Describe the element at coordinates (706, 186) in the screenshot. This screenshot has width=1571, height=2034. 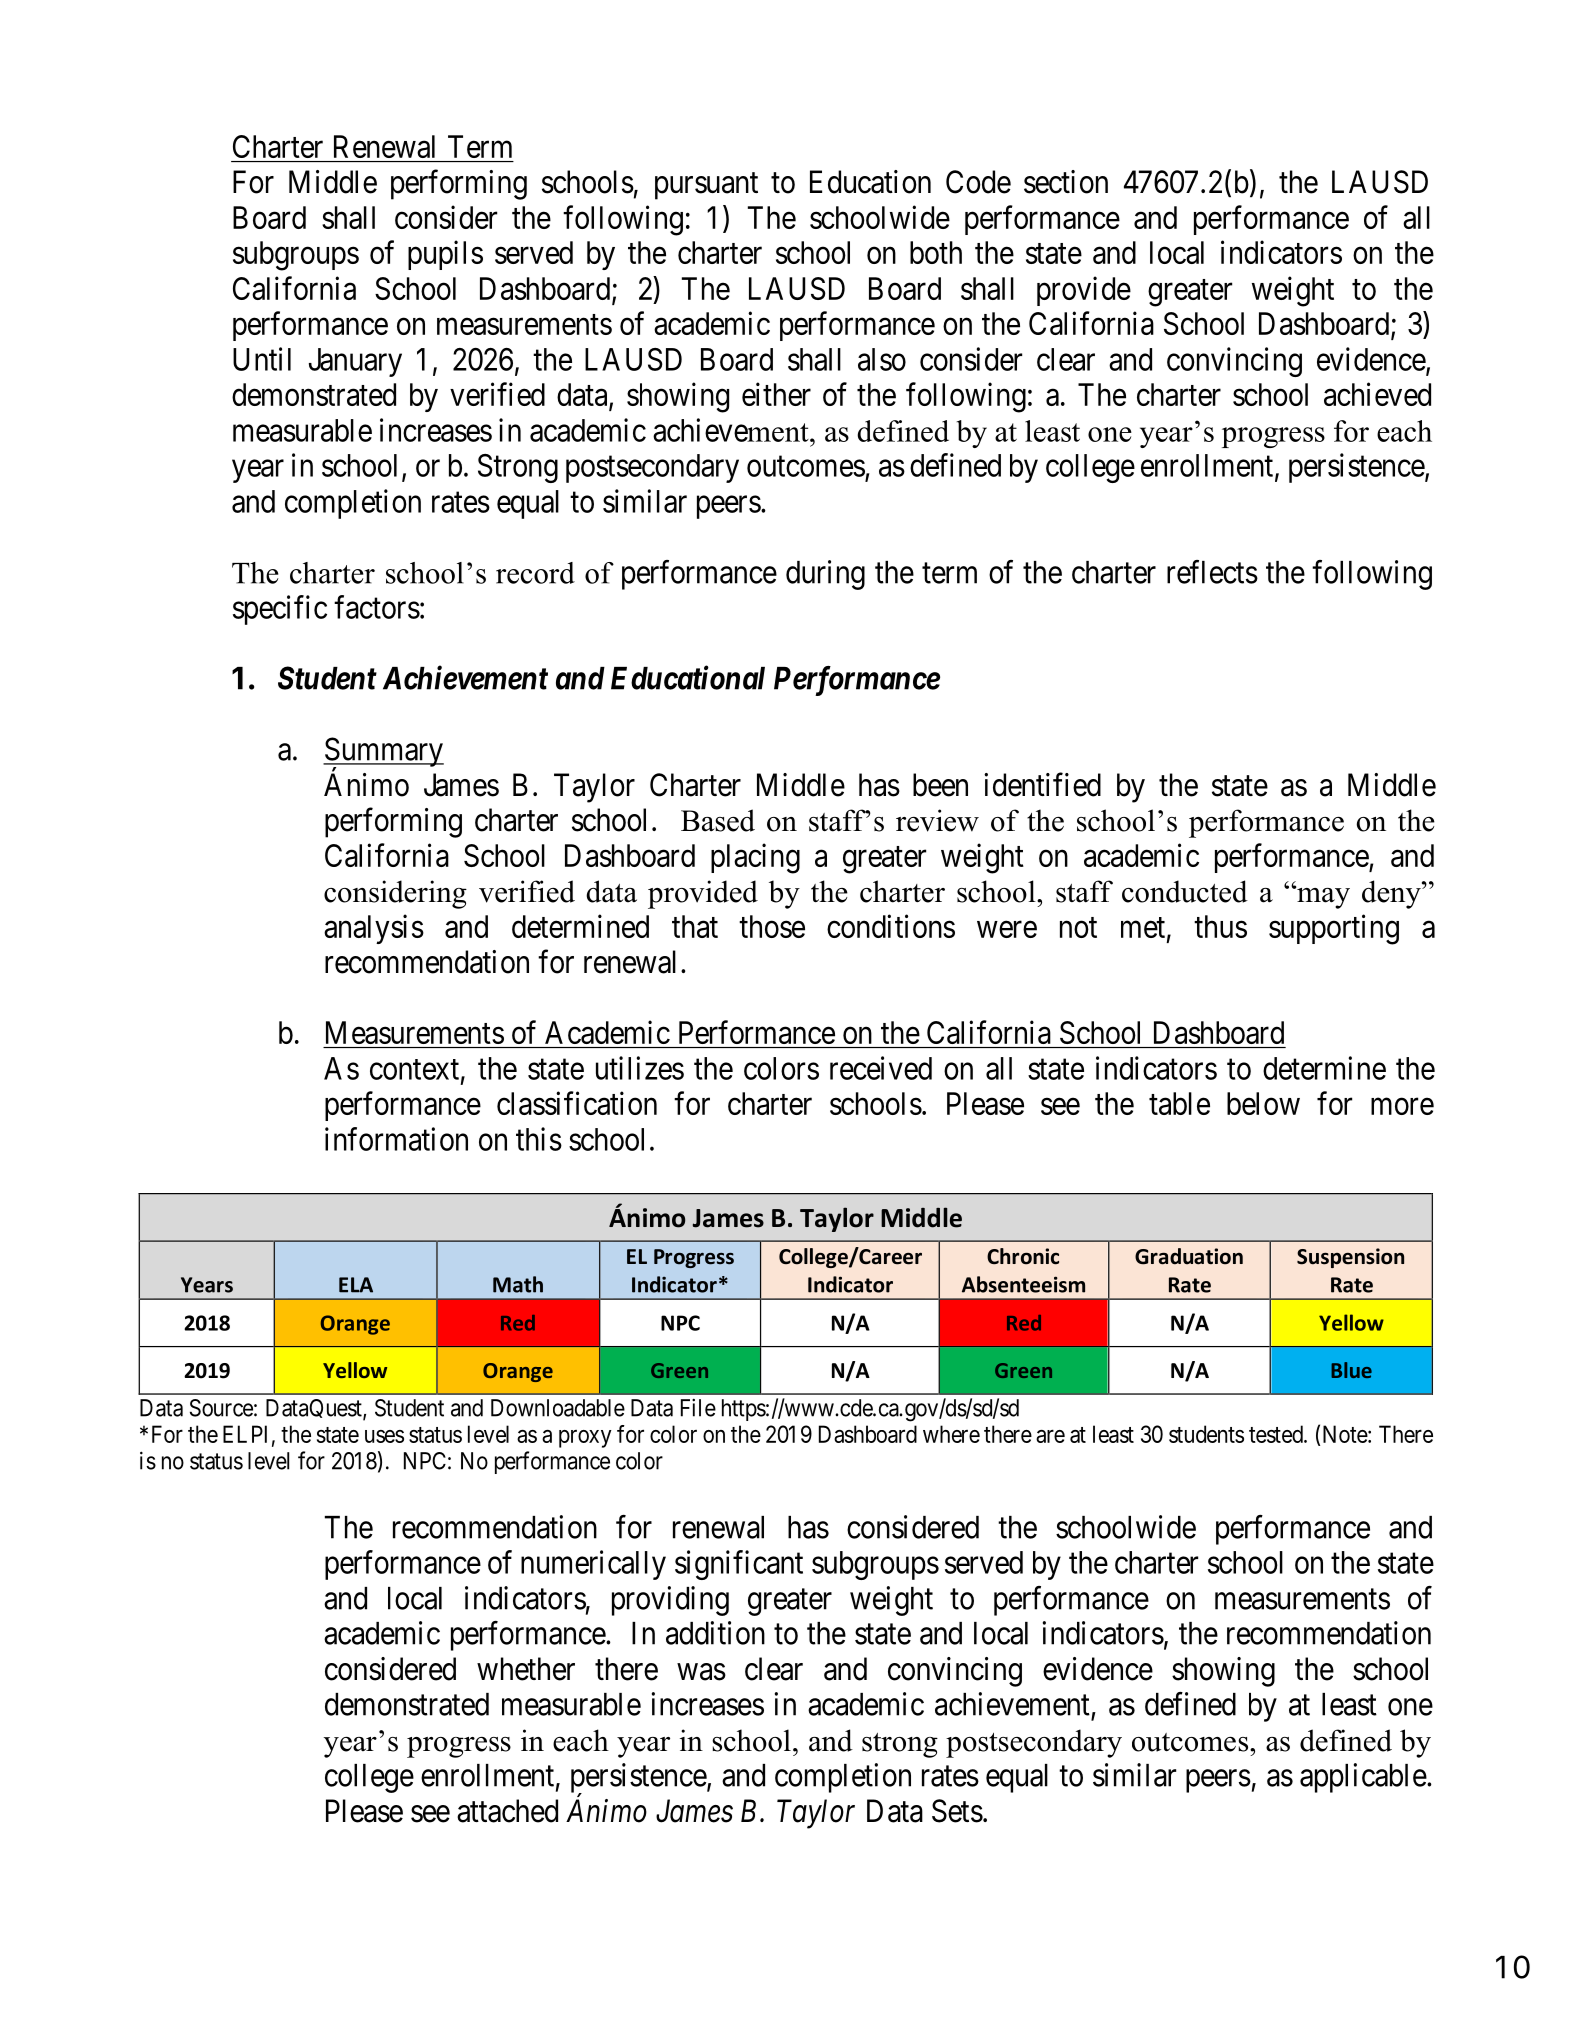
I see `pursuant` at that location.
